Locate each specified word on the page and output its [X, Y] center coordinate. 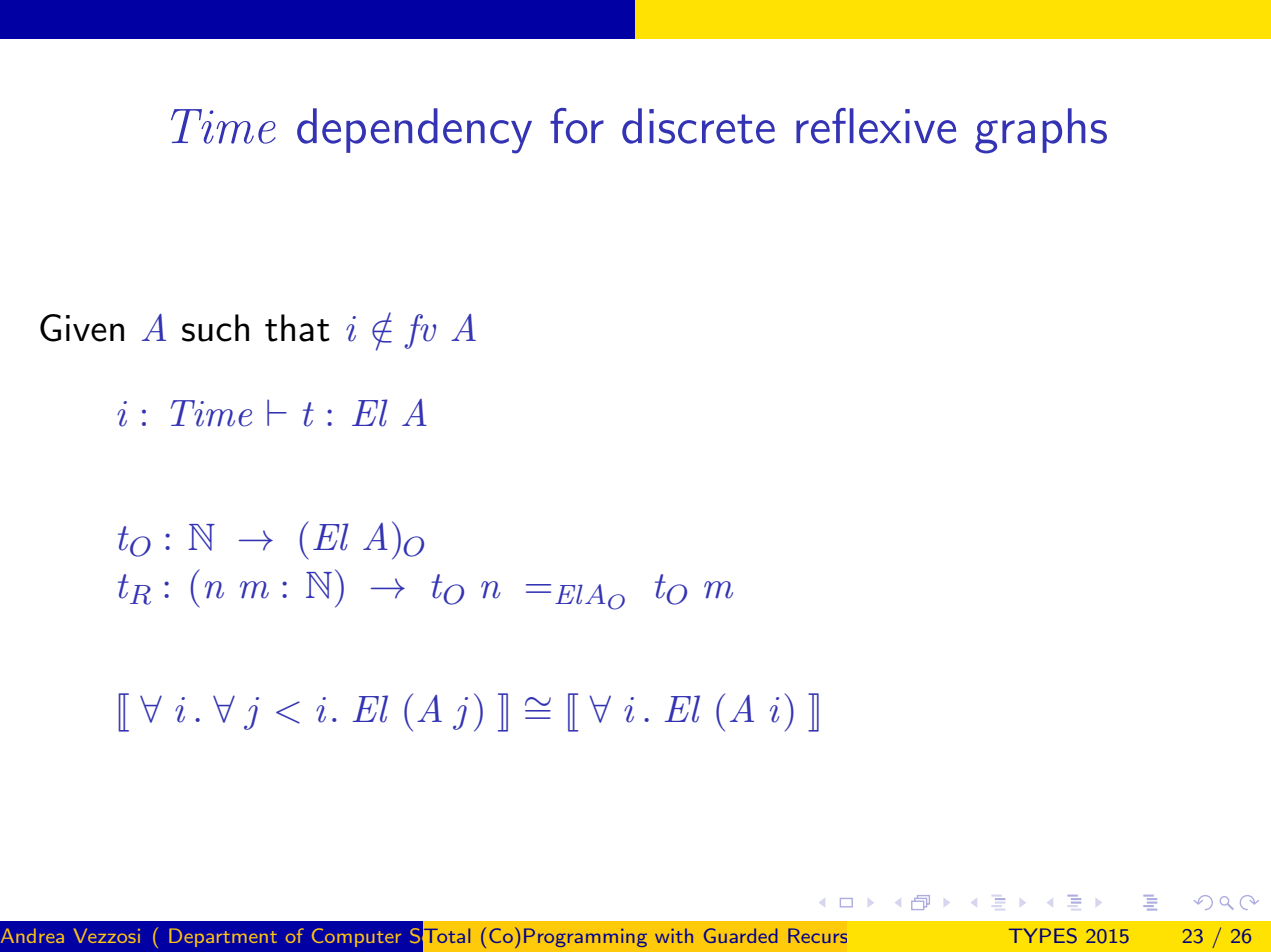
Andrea [32, 935]
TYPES [1043, 936]
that [297, 328]
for [577, 126]
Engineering [580, 937]
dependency [414, 131]
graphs [1041, 131]
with [674, 935]
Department [223, 937]
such [215, 328]
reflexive [876, 126]
